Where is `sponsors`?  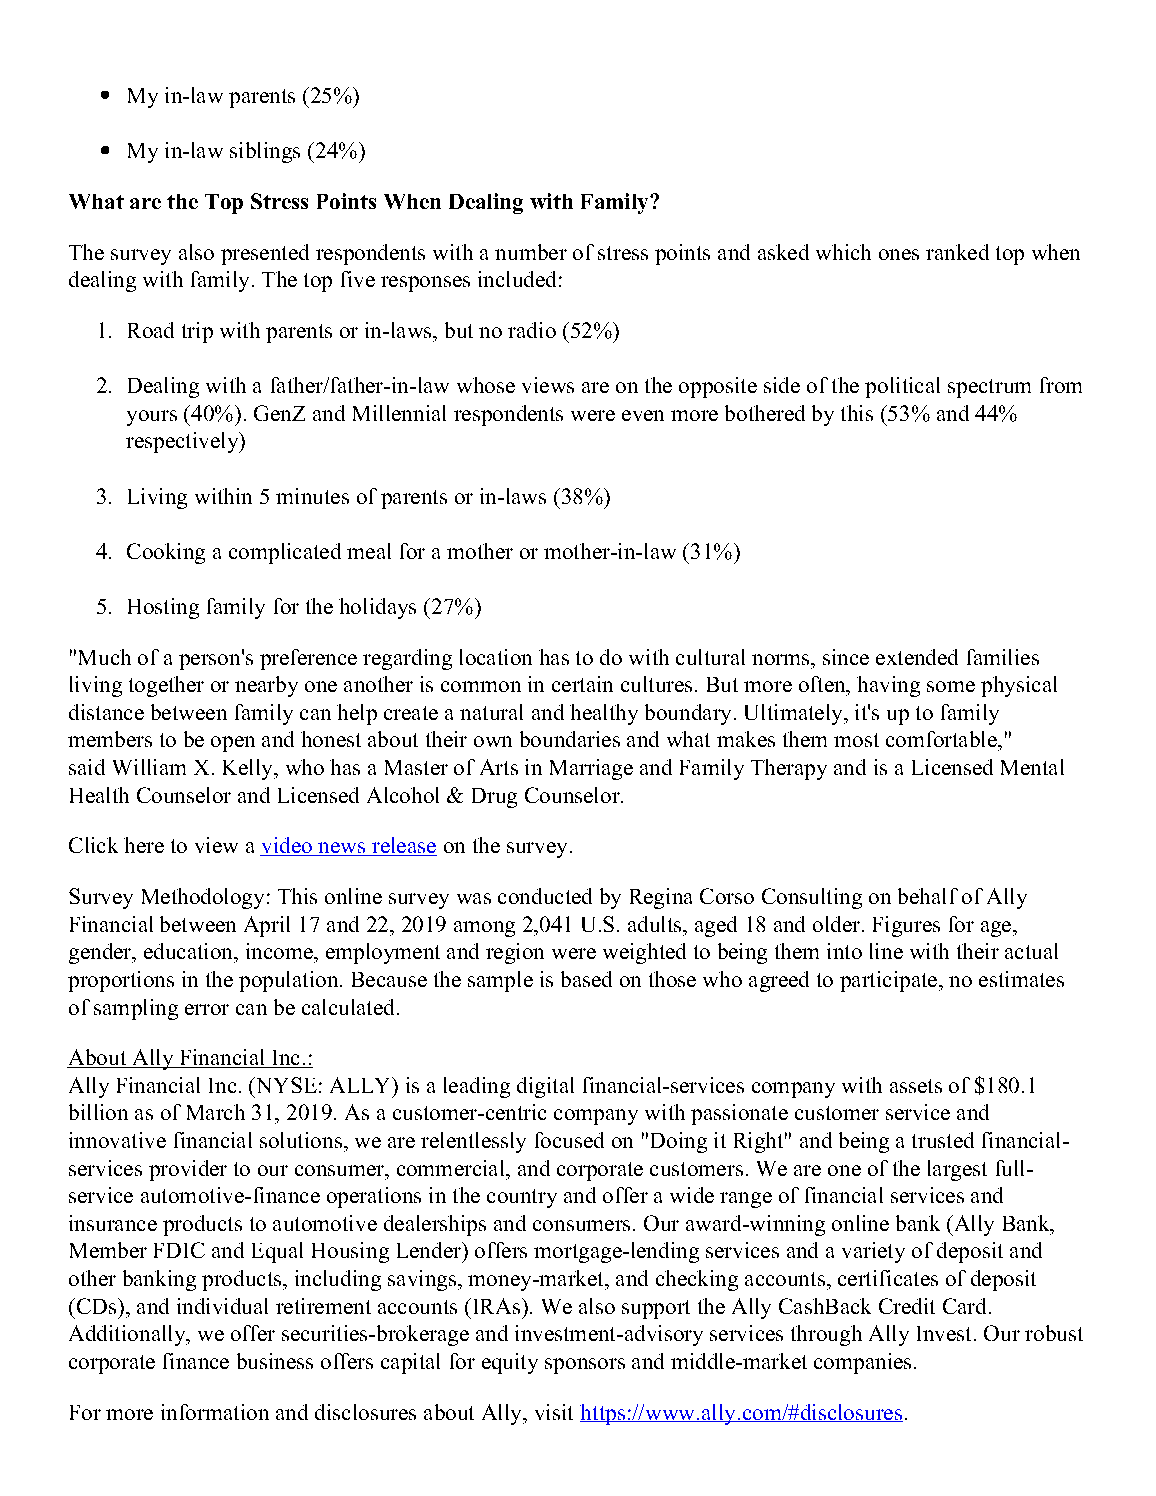
sponsors is located at coordinates (585, 1366).
